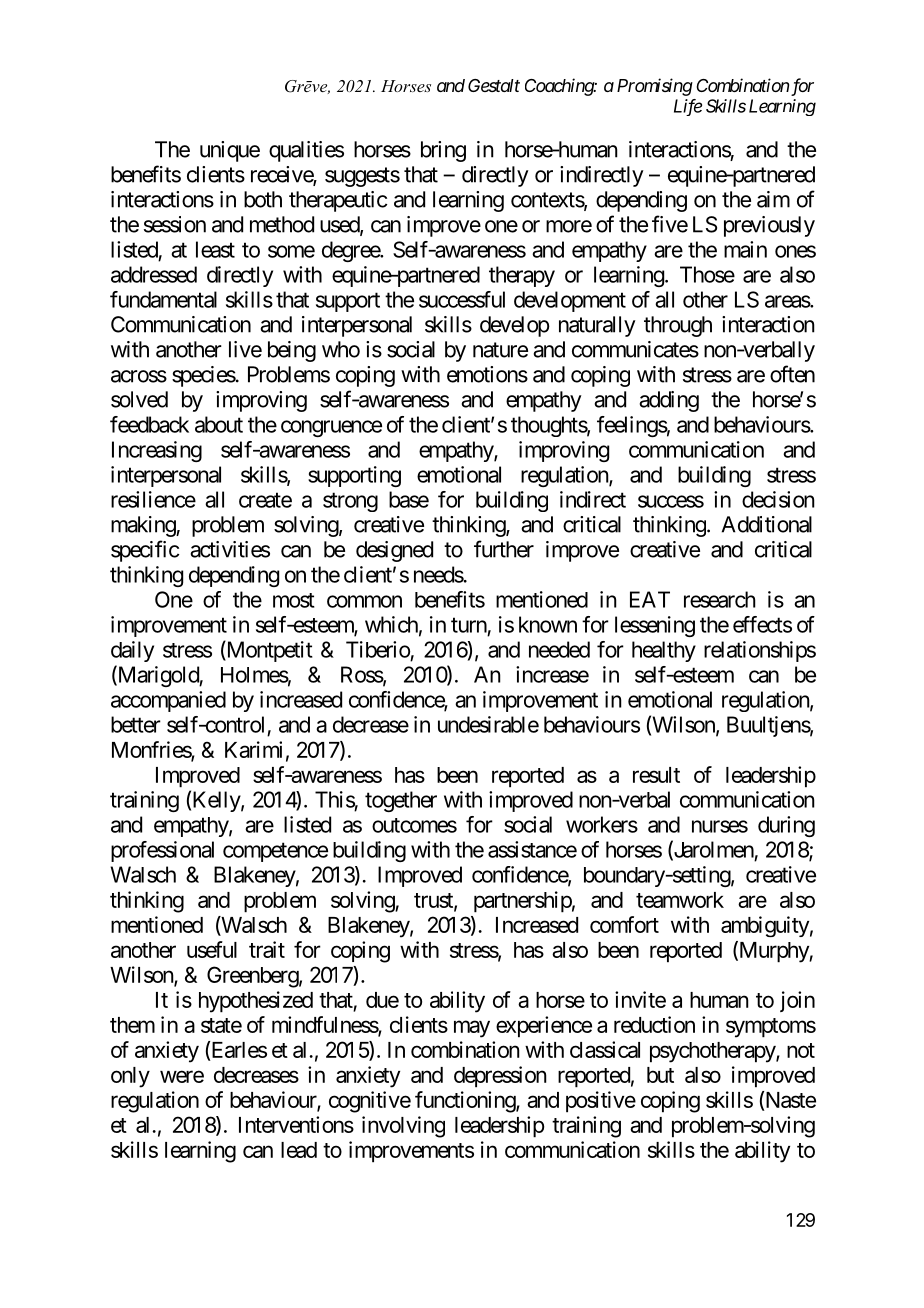 The height and width of the screenshot is (1308, 924). Describe the element at coordinates (660, 1075) in the screenshot. I see `but` at that location.
